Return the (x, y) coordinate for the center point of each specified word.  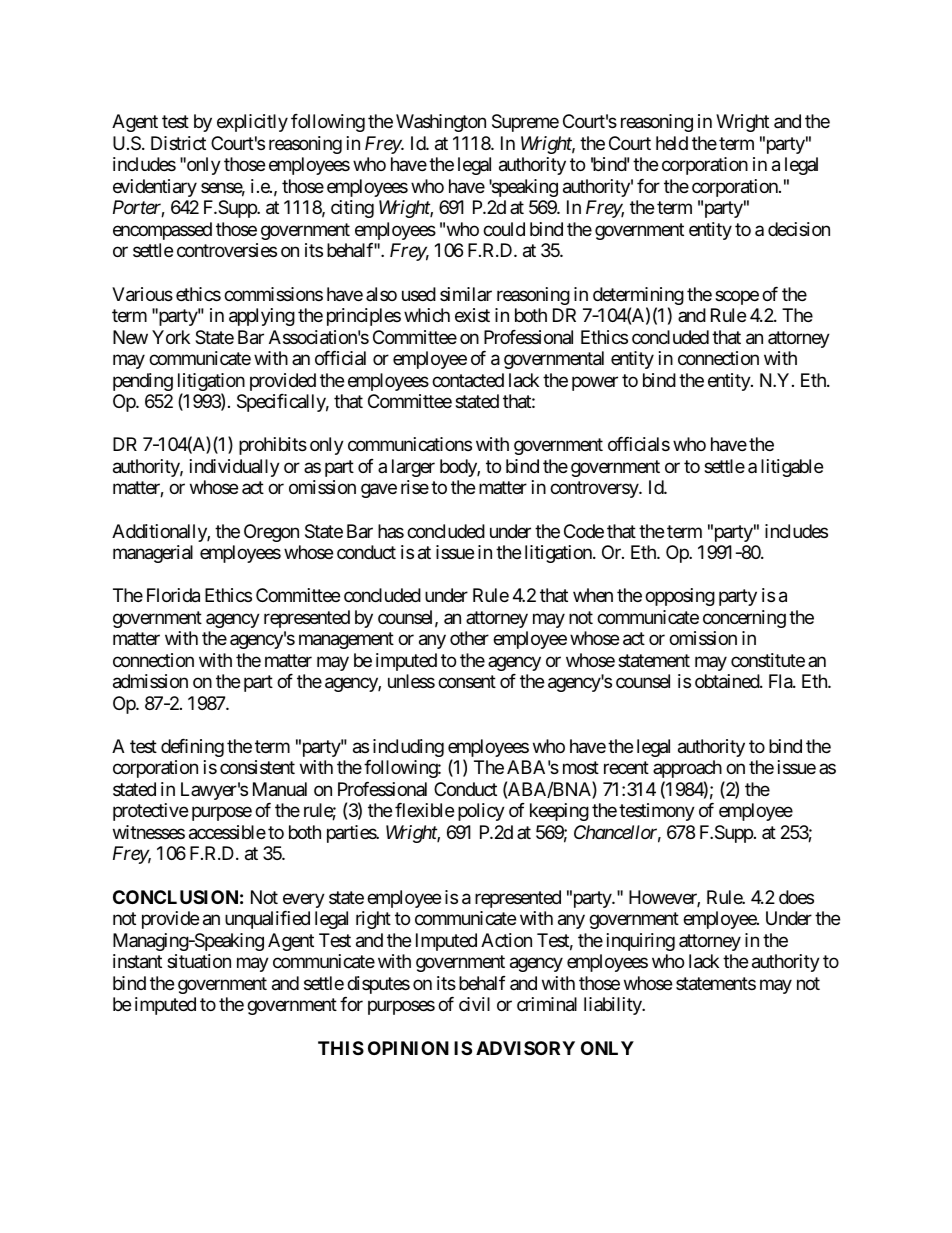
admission (150, 681)
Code (584, 531)
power (595, 383)
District (178, 143)
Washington (441, 123)
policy (481, 812)
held (672, 143)
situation (199, 961)
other (469, 638)
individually (235, 468)
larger (413, 468)
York (171, 337)
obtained (728, 681)
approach (687, 769)
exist (472, 315)
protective (150, 812)
